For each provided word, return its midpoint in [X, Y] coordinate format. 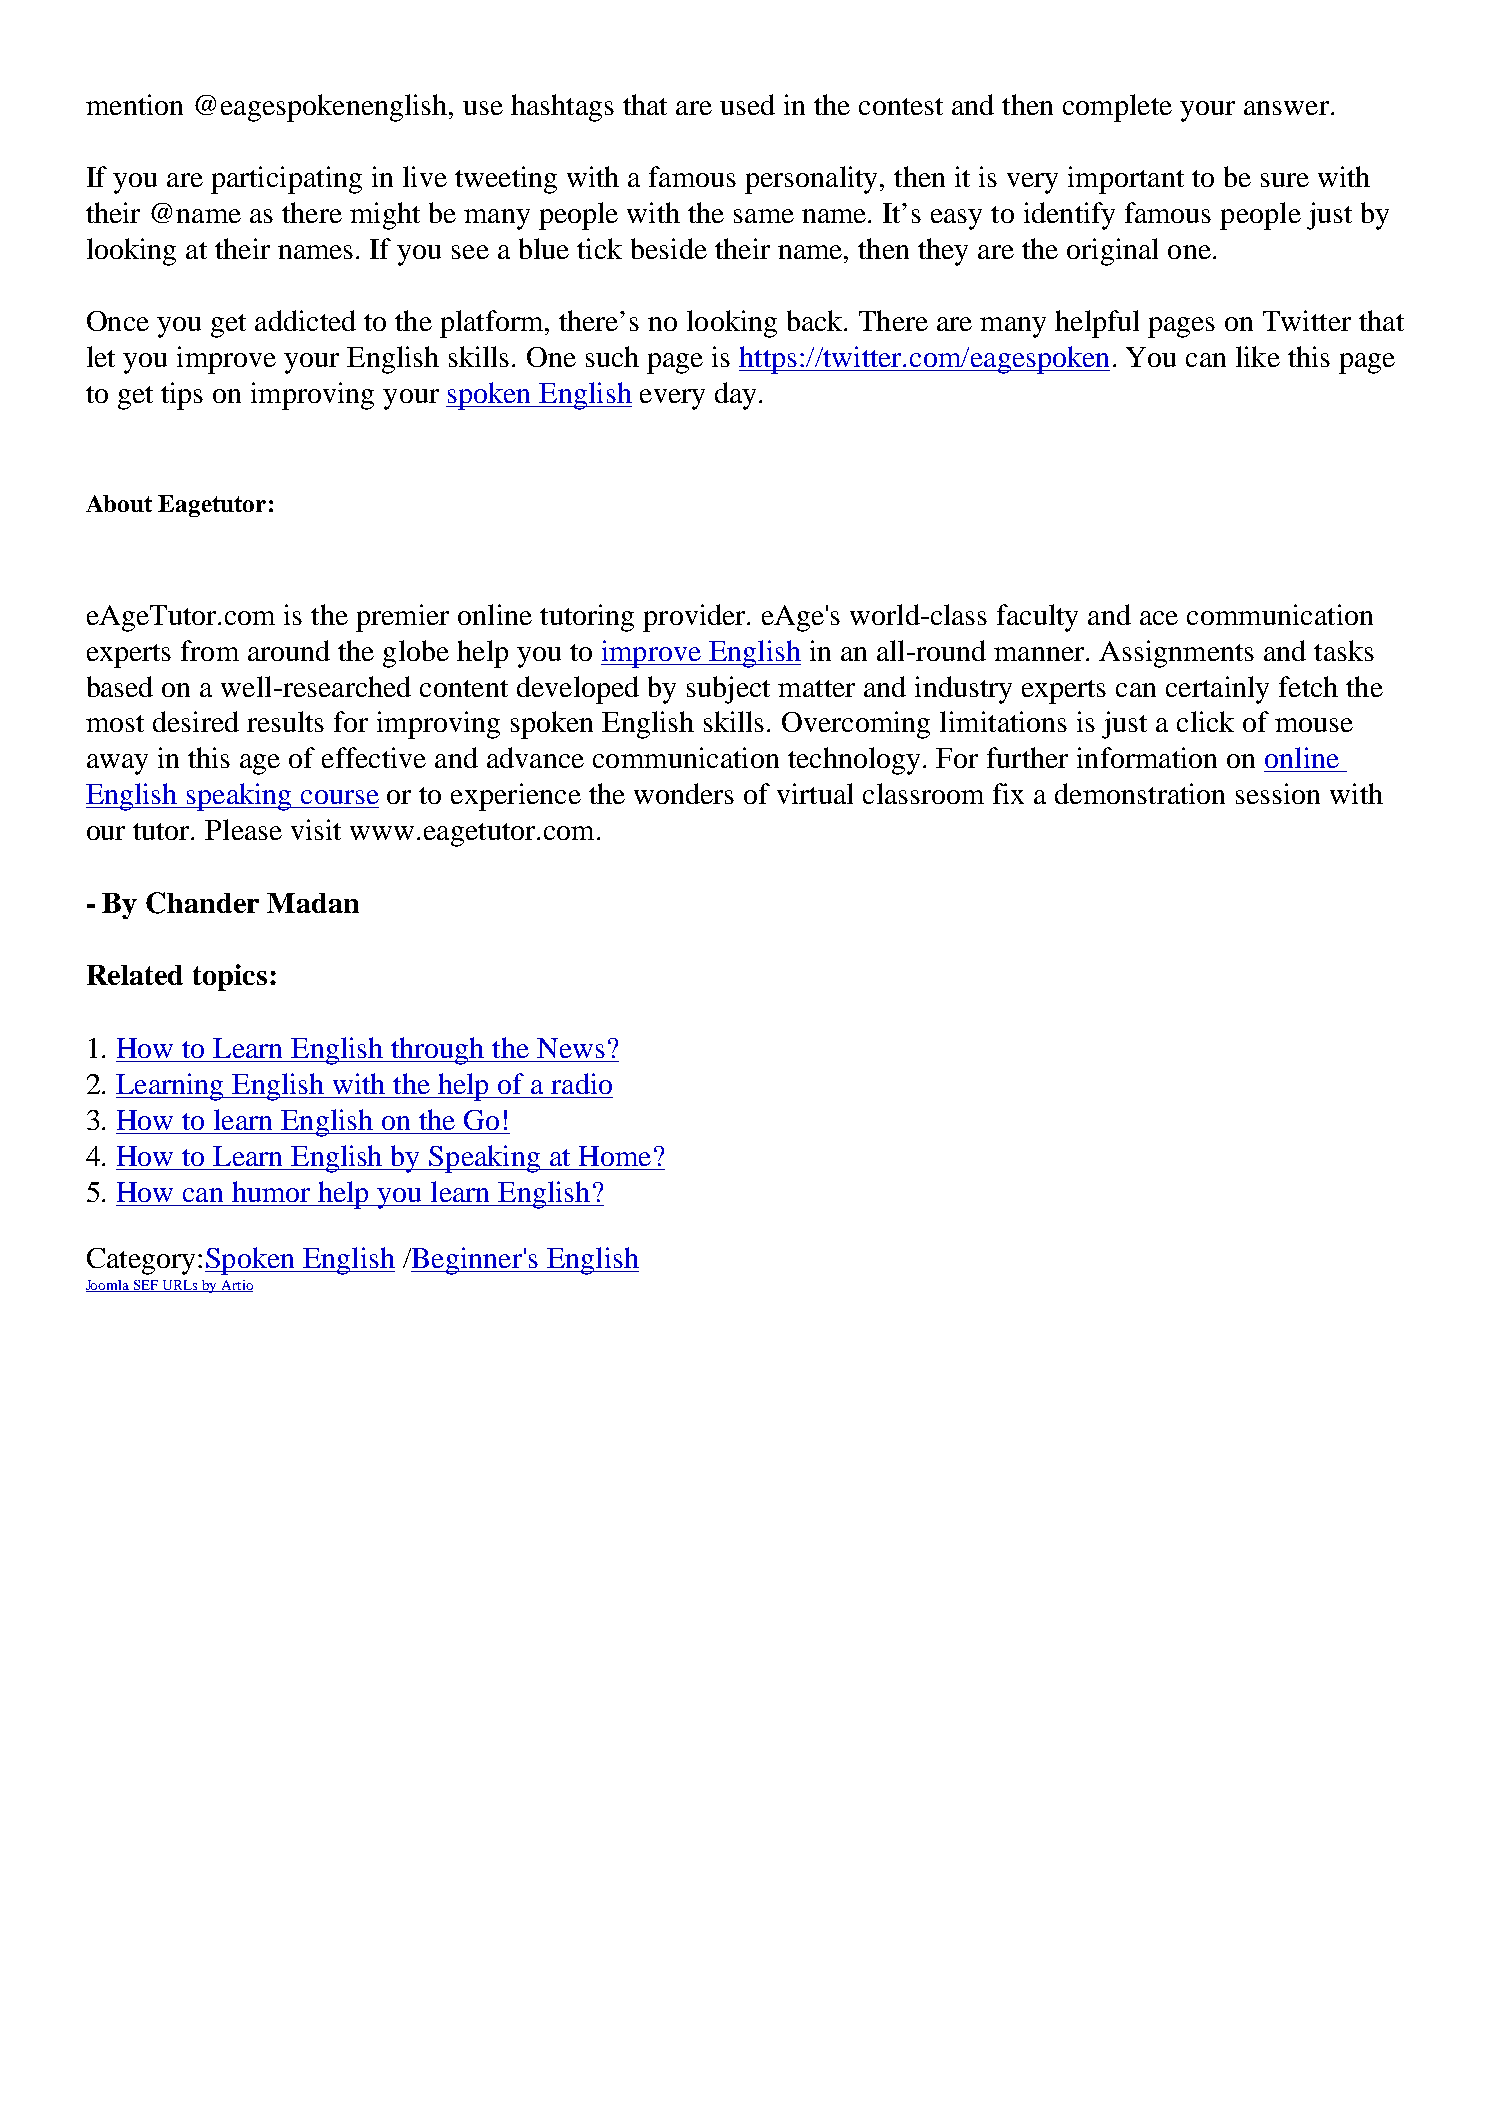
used [747, 104]
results [285, 721]
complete [1117, 108]
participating [286, 180]
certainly [1217, 690]
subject [728, 690]
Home [615, 1156]
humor [271, 1191]
